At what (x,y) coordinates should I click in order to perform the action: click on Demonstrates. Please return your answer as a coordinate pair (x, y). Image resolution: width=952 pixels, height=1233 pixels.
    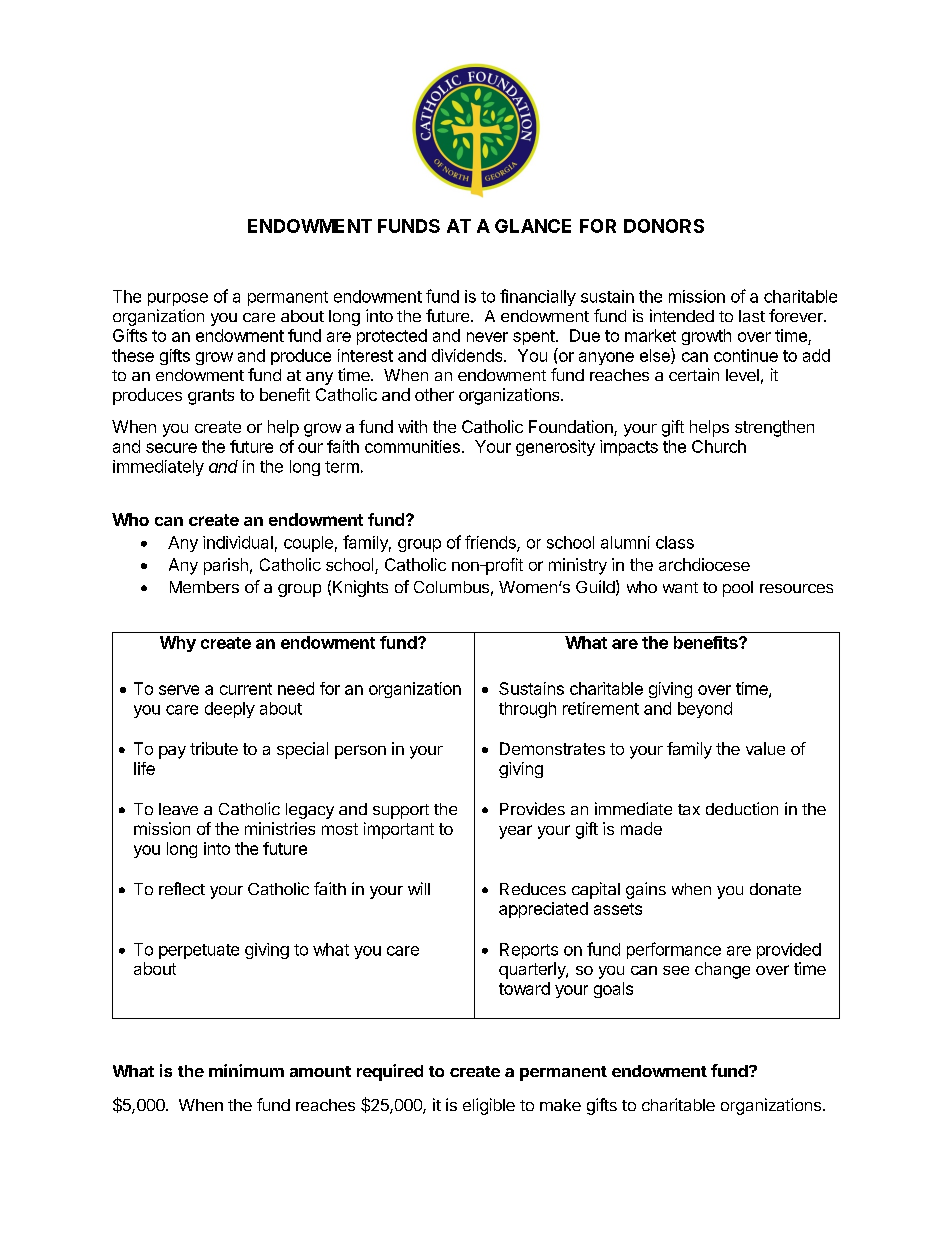
    Looking at the image, I should click on (552, 748).
